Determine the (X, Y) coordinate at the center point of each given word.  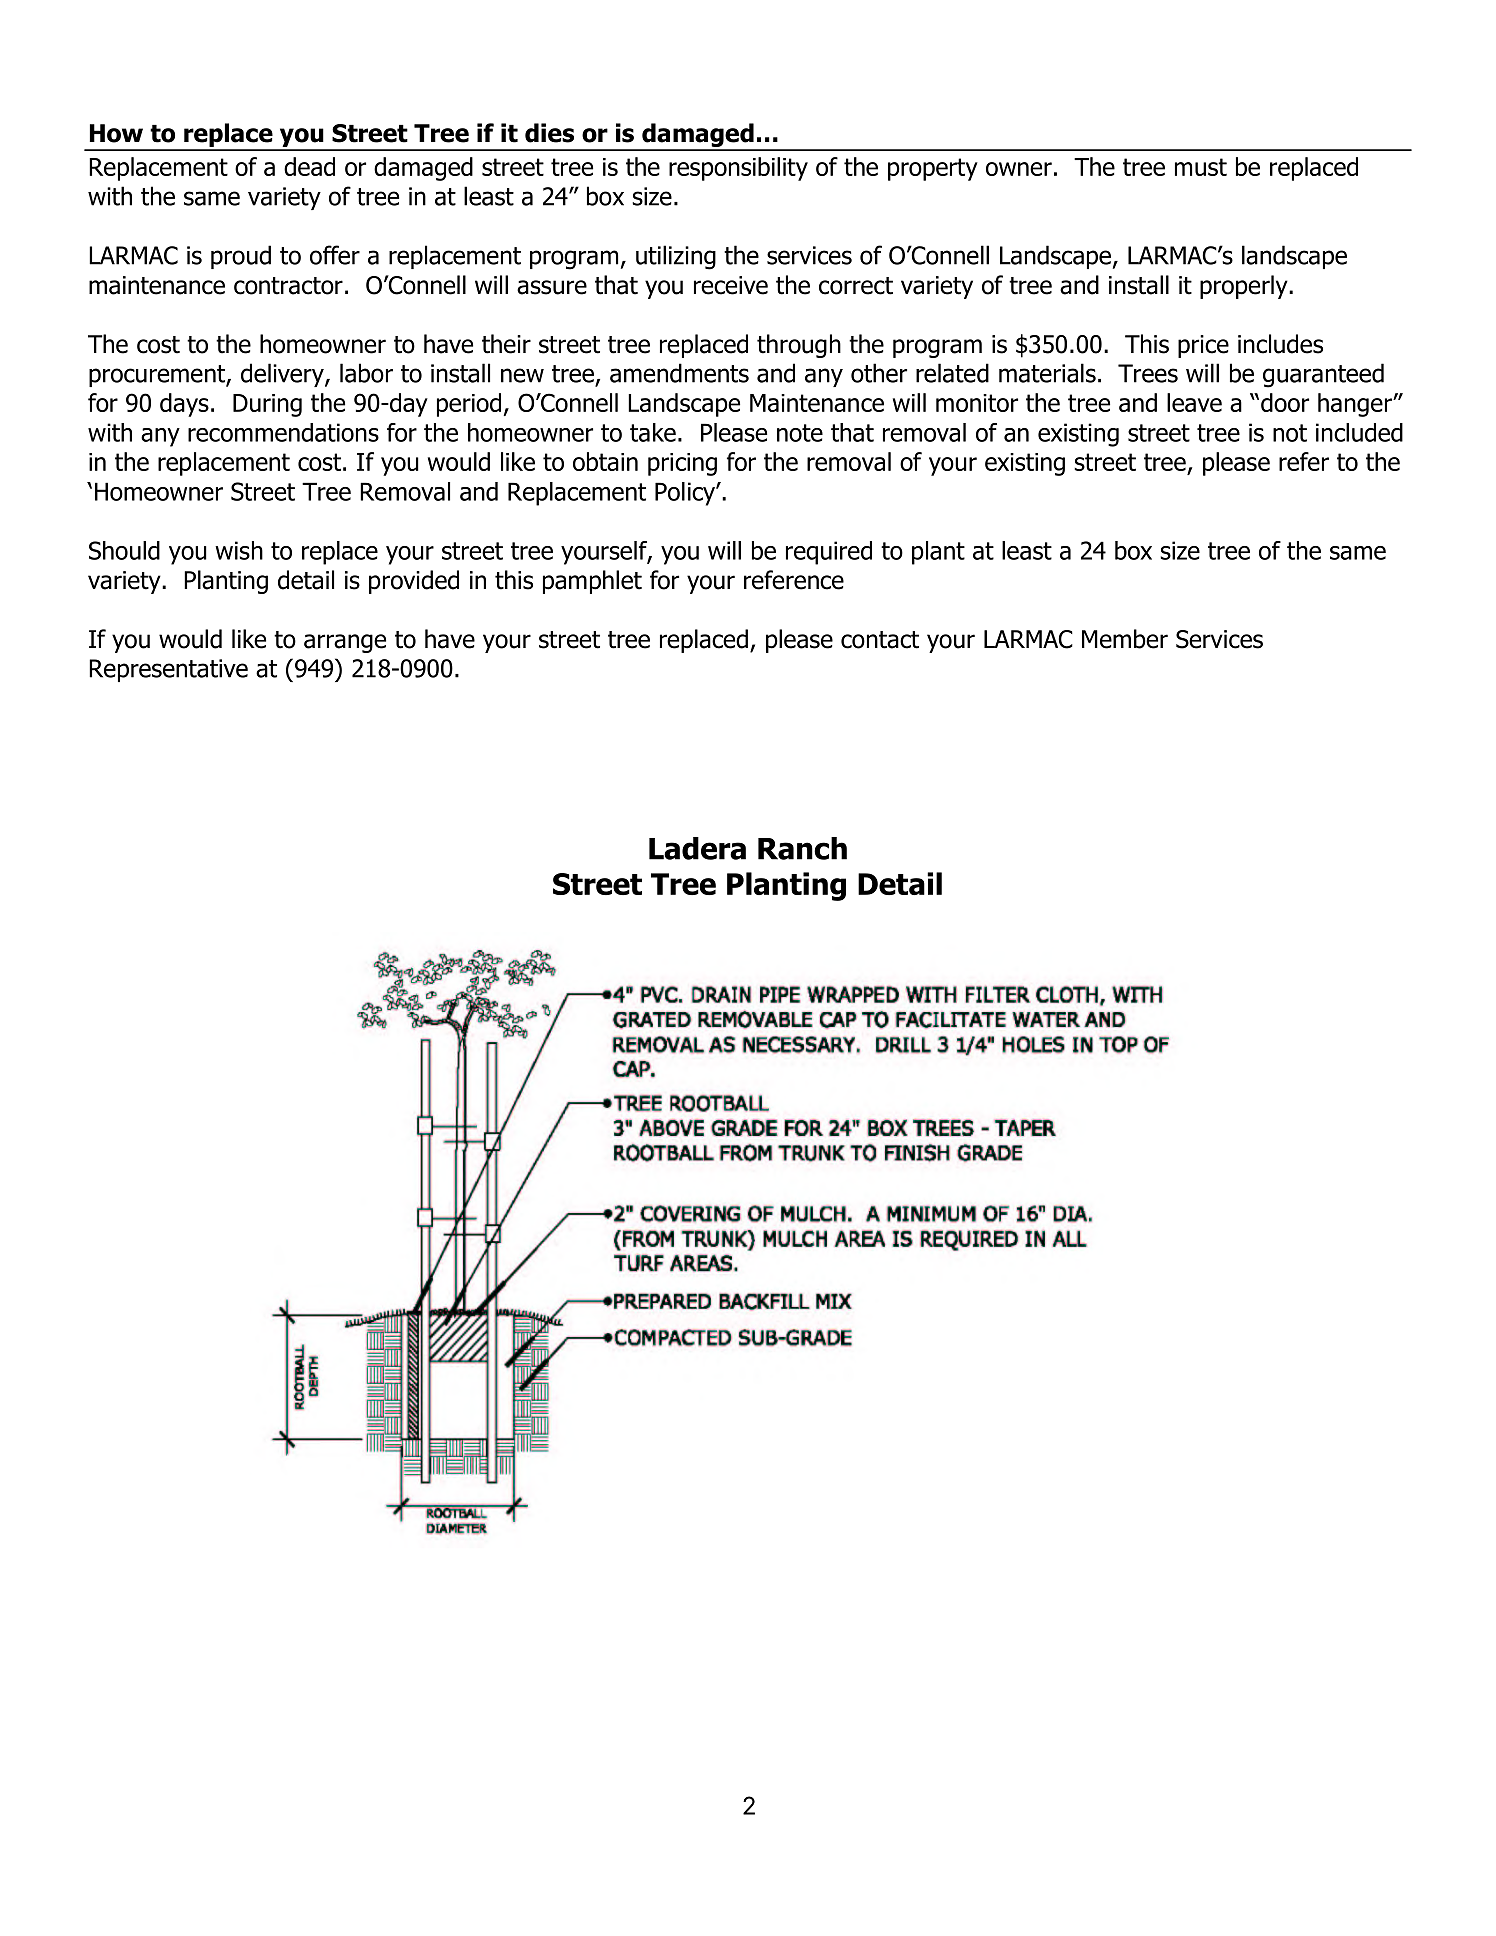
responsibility (738, 169)
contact (880, 640)
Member (1125, 639)
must (1201, 167)
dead (309, 166)
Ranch (802, 848)
